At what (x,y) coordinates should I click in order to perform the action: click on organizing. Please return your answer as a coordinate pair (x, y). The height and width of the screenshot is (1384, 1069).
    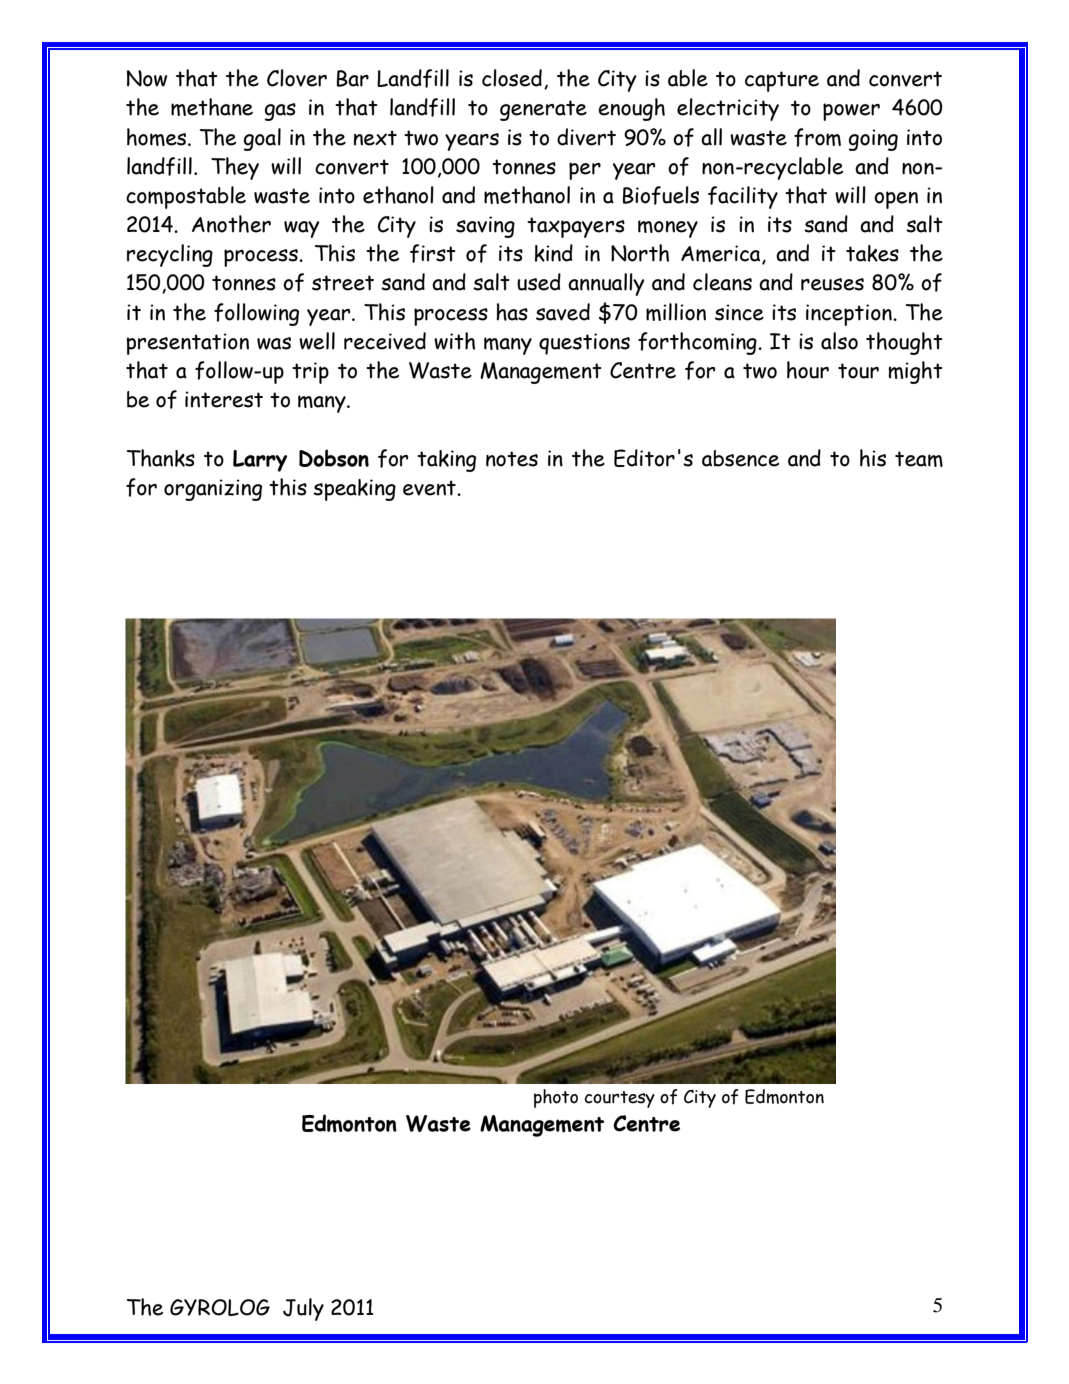
    Looking at the image, I should click on (213, 490).
